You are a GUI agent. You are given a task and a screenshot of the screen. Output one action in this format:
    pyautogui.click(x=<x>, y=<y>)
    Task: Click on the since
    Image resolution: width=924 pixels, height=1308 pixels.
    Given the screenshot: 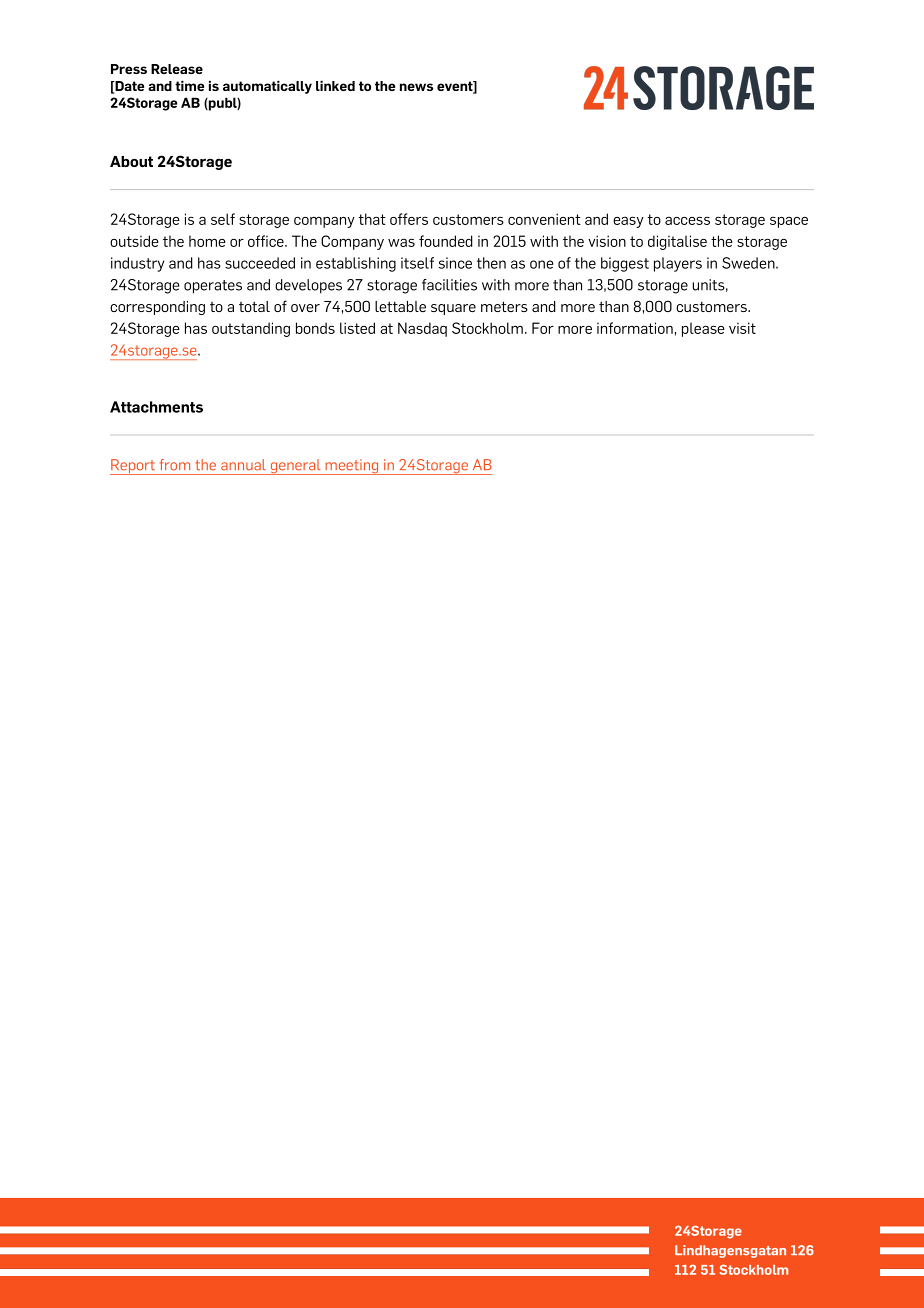 What is the action you would take?
    pyautogui.click(x=455, y=263)
